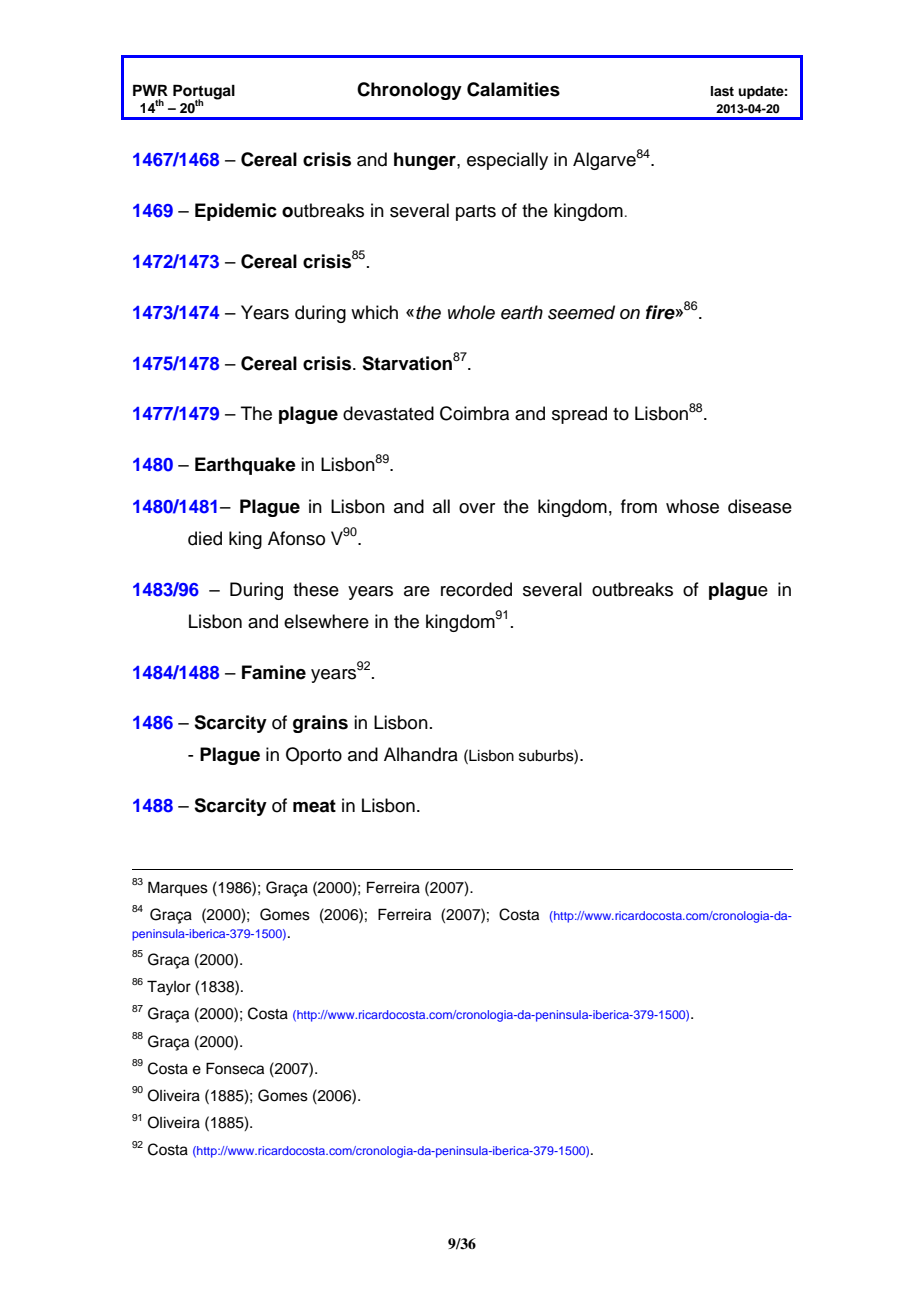 Image resolution: width=924 pixels, height=1308 pixels. I want to click on Fonseca, so click(235, 1068).
